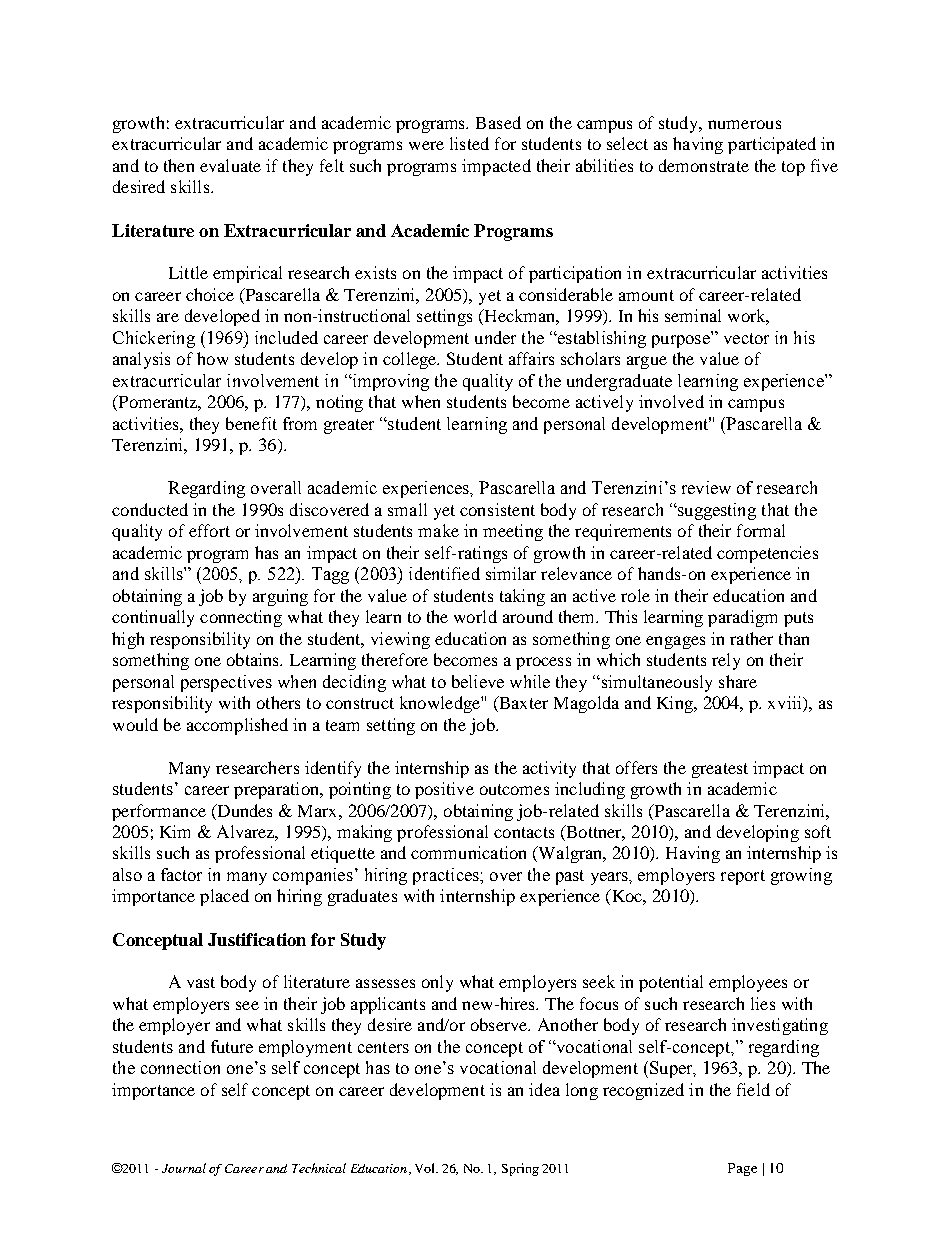  Describe the element at coordinates (772, 145) in the image. I see `participated` at that location.
